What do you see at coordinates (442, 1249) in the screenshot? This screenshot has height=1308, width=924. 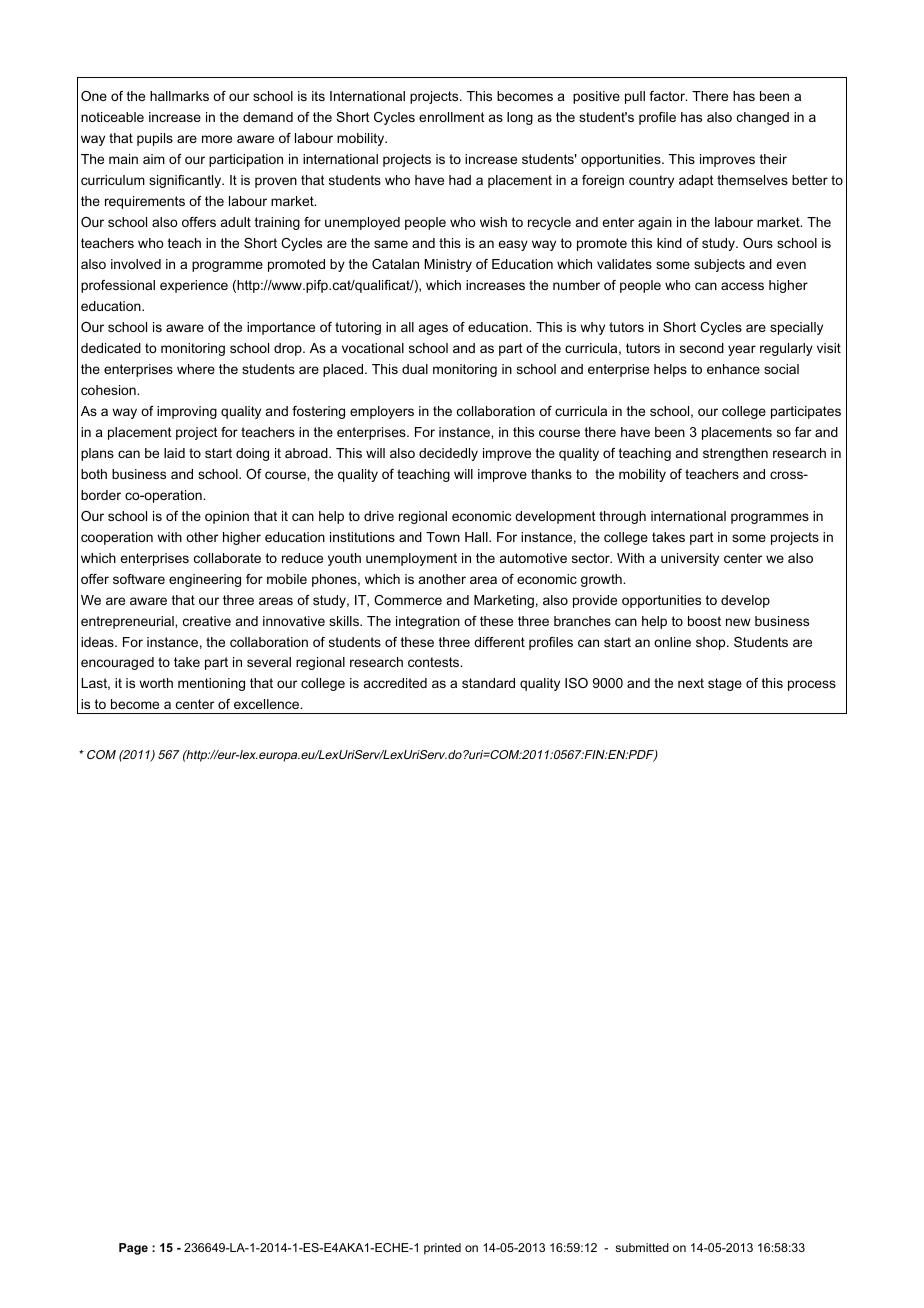 I see `printed` at bounding box center [442, 1249].
